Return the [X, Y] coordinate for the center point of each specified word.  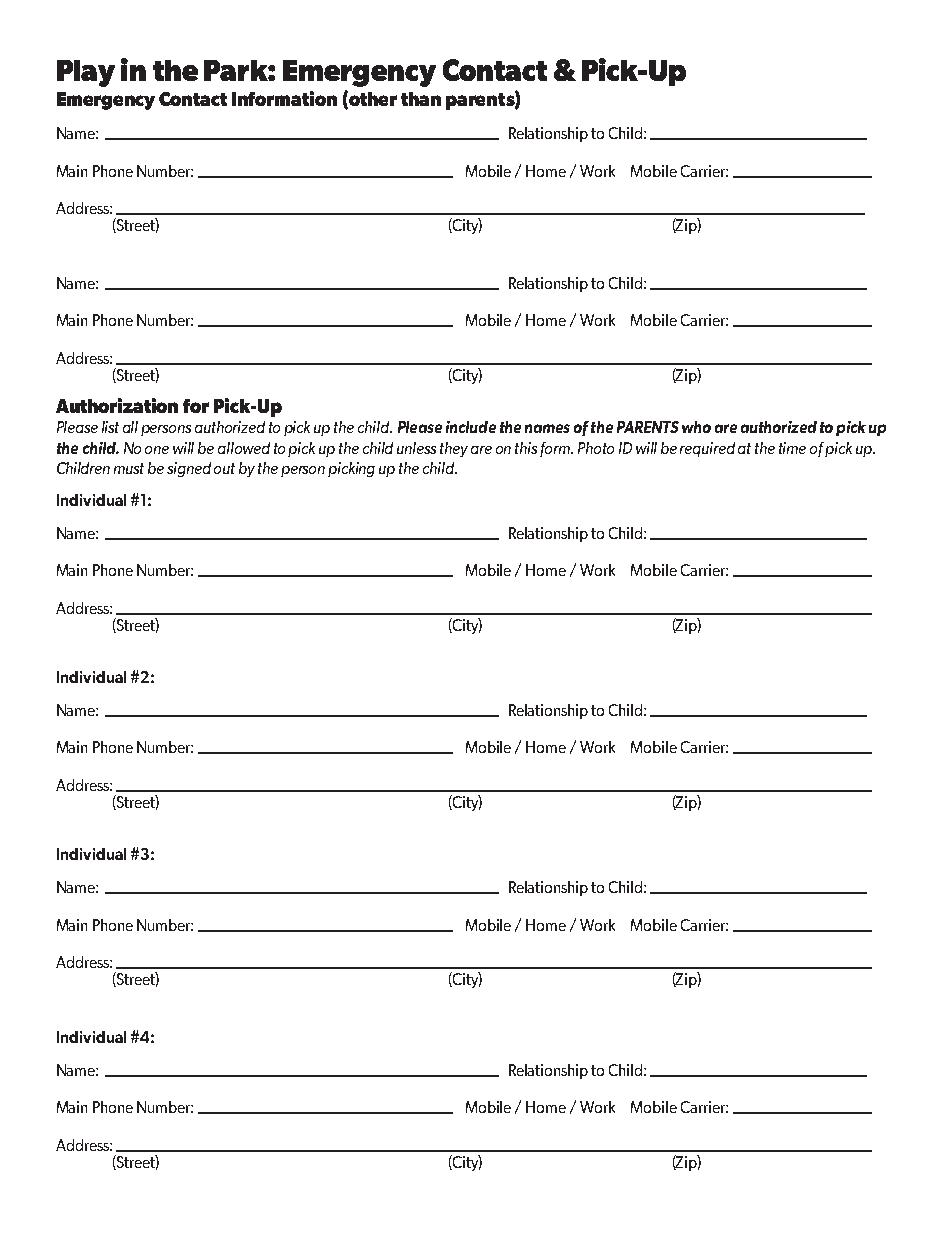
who [696, 427]
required [707, 449]
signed [189, 469]
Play [86, 73]
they [454, 449]
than [421, 99]
